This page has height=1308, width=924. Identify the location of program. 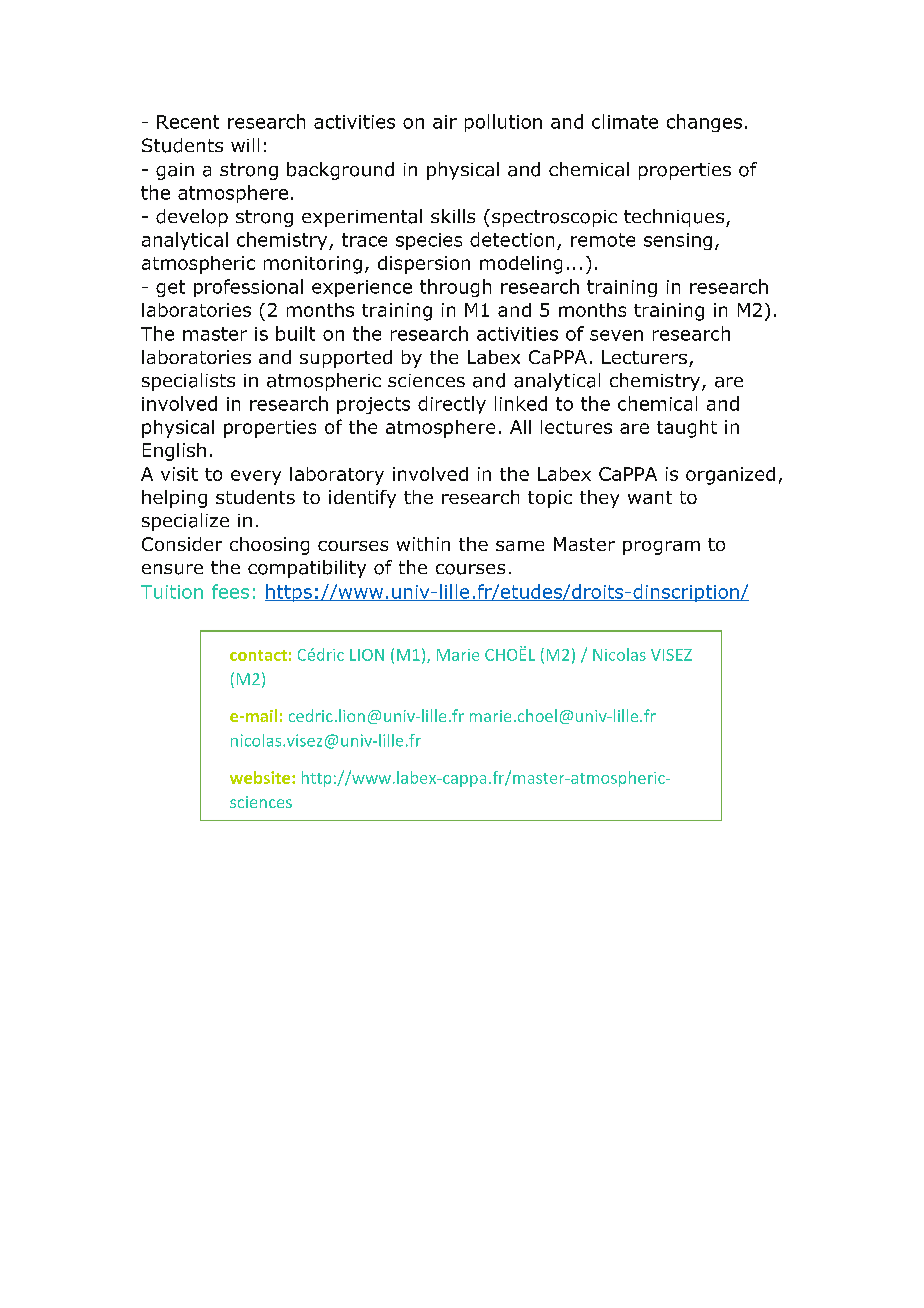
(661, 548).
